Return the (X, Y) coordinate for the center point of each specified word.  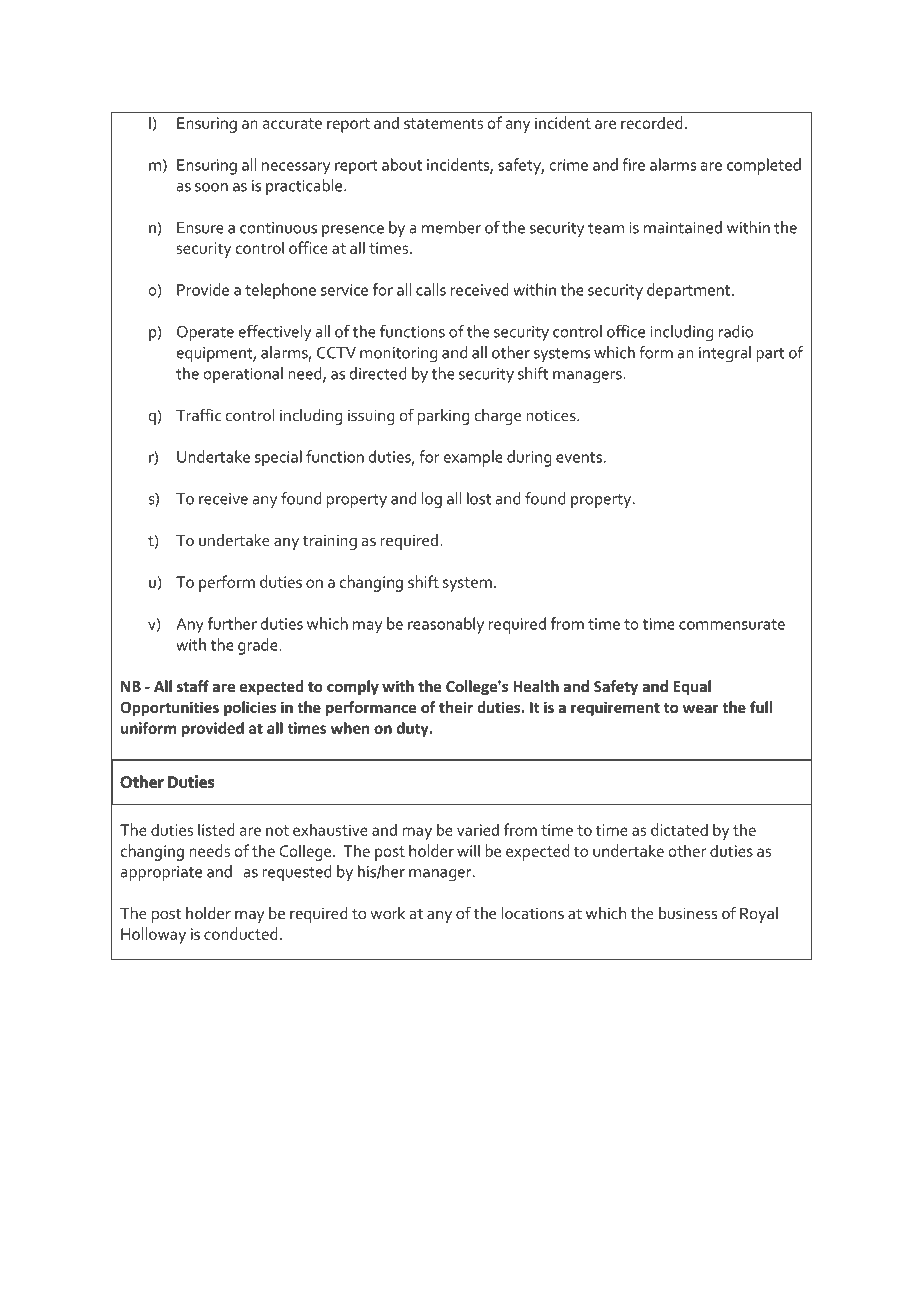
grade (259, 646)
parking (443, 417)
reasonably (446, 625)
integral (725, 354)
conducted (241, 933)
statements (443, 123)
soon (211, 187)
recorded (652, 122)
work (387, 913)
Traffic (198, 415)
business (688, 913)
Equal (692, 687)
